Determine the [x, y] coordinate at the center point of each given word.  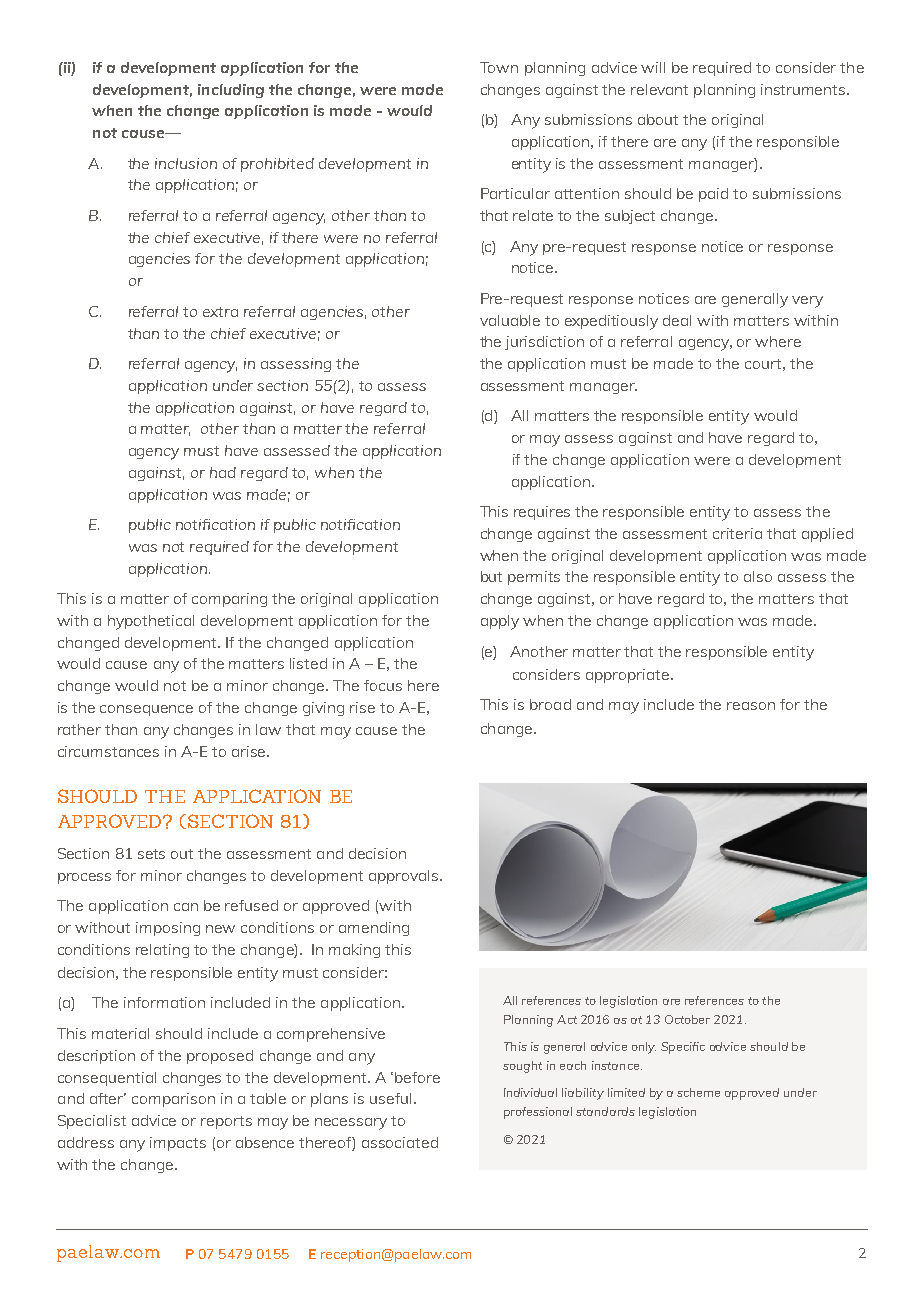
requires [542, 513]
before [417, 1077]
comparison [173, 1100]
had [223, 472]
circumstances [108, 751]
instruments [804, 89]
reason [751, 706]
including [231, 91]
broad [550, 704]
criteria [737, 533]
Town [499, 67]
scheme [698, 1092]
